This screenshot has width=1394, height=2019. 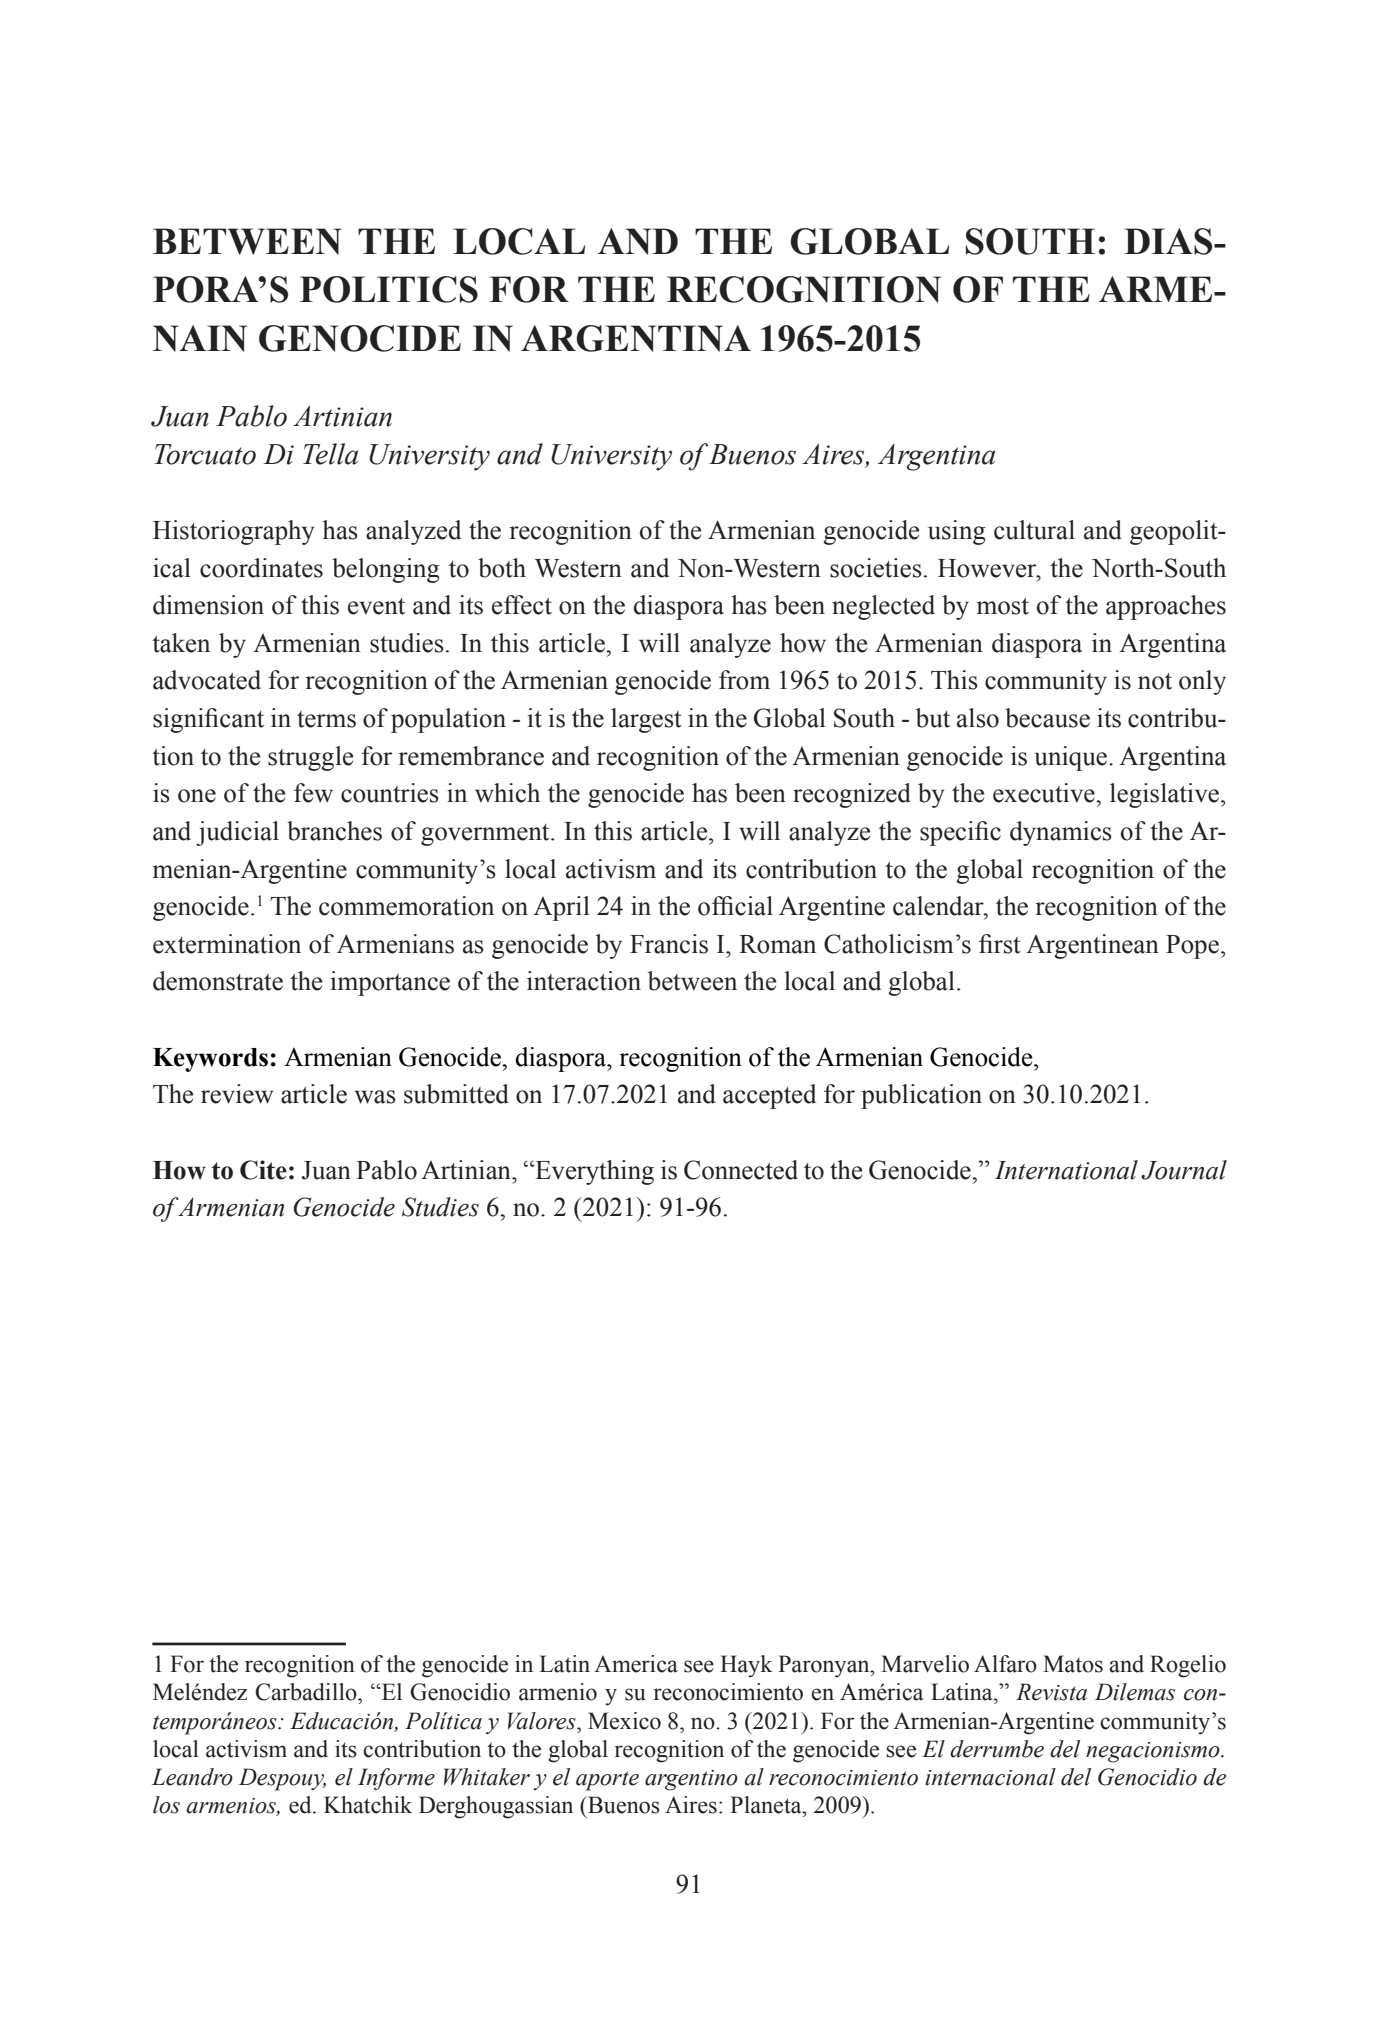 What do you see at coordinates (624, 1721) in the screenshot?
I see `Mexico` at bounding box center [624, 1721].
